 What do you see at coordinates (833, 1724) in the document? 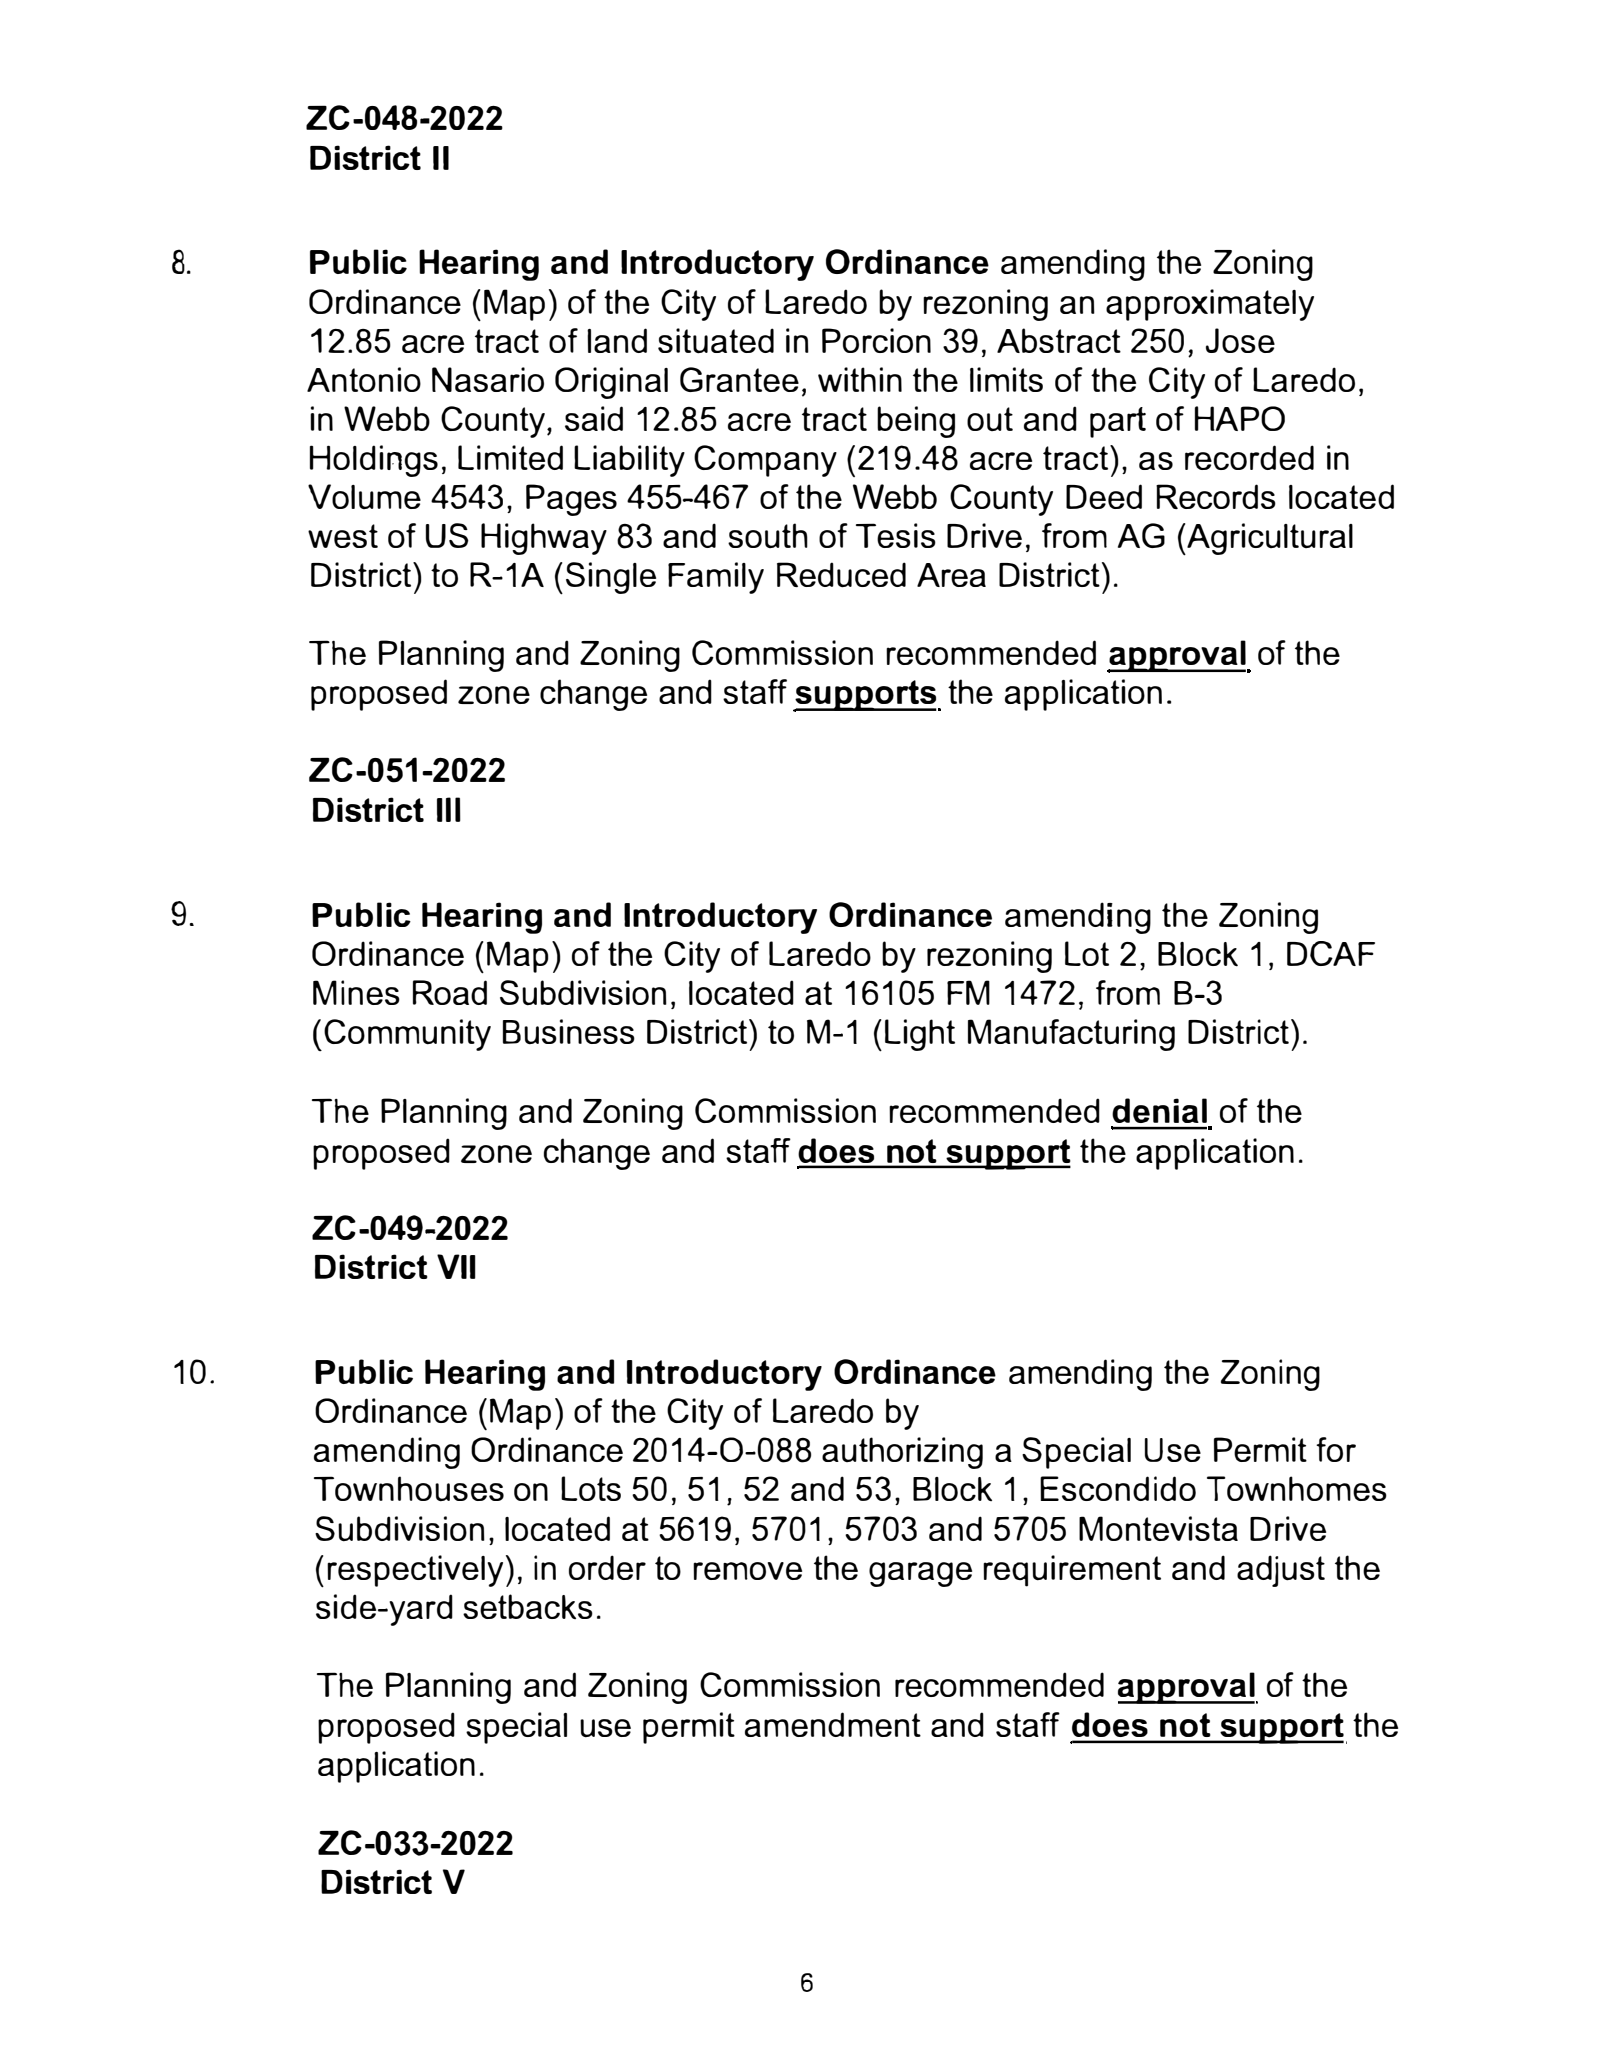
I see `amendment` at bounding box center [833, 1724].
